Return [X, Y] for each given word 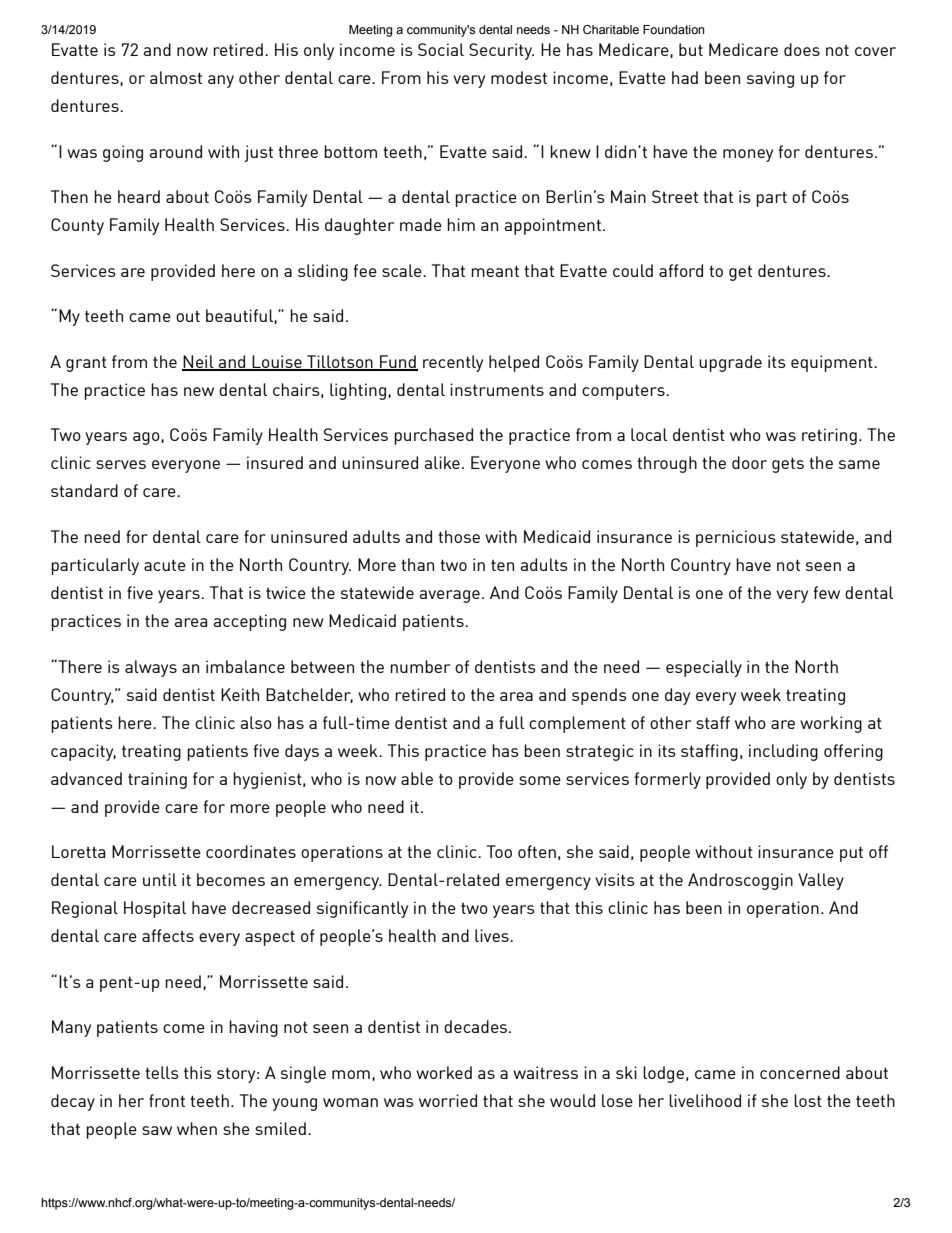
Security [501, 51]
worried [448, 1100]
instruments [497, 389]
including [783, 752]
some [540, 780]
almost [176, 77]
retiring [829, 436]
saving [770, 79]
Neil [199, 362]
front [167, 1100]
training [157, 780]
